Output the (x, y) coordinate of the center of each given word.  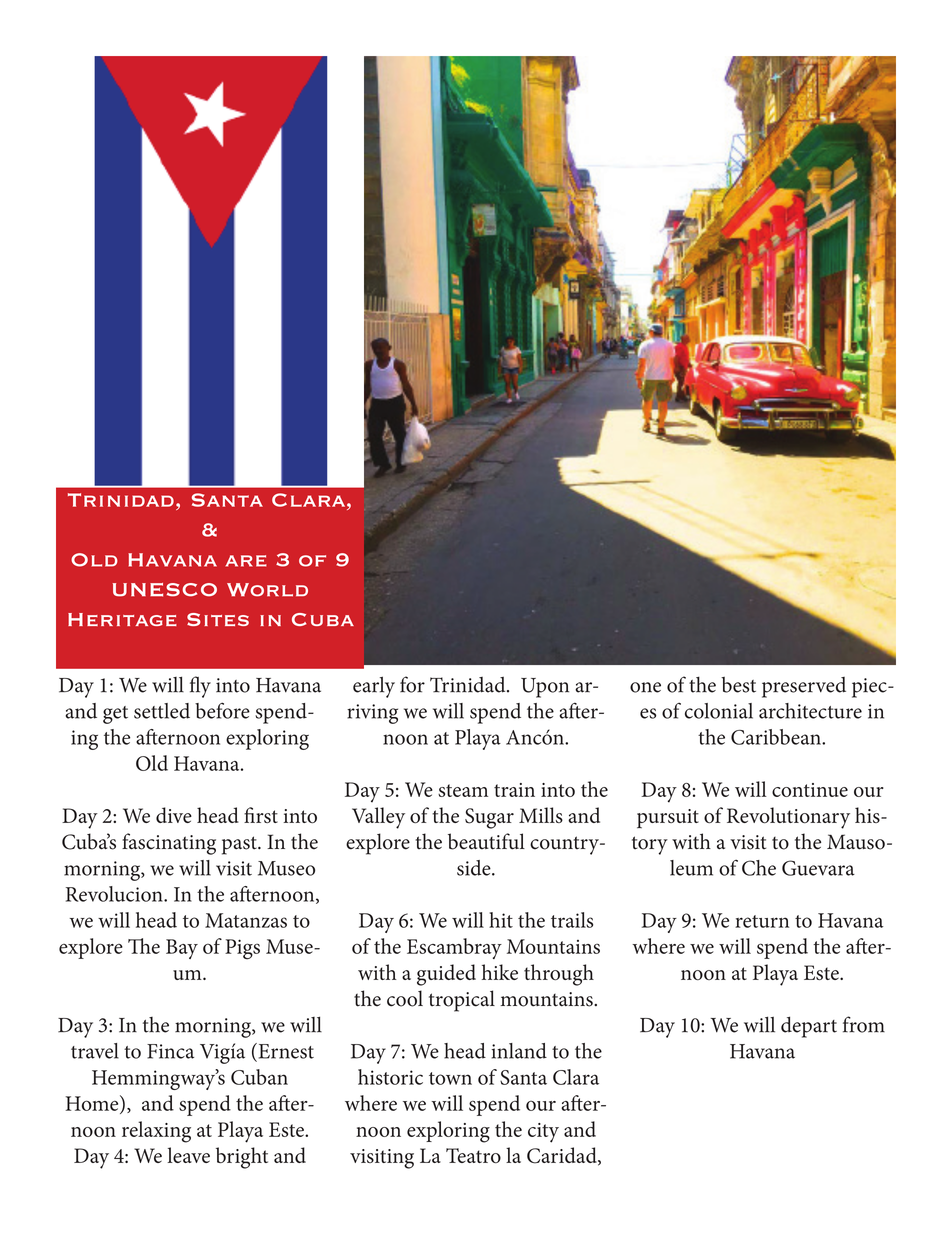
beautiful (486, 841)
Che (759, 868)
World (267, 590)
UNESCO (165, 590)
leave (188, 1155)
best (738, 685)
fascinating (169, 844)
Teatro (473, 1155)
